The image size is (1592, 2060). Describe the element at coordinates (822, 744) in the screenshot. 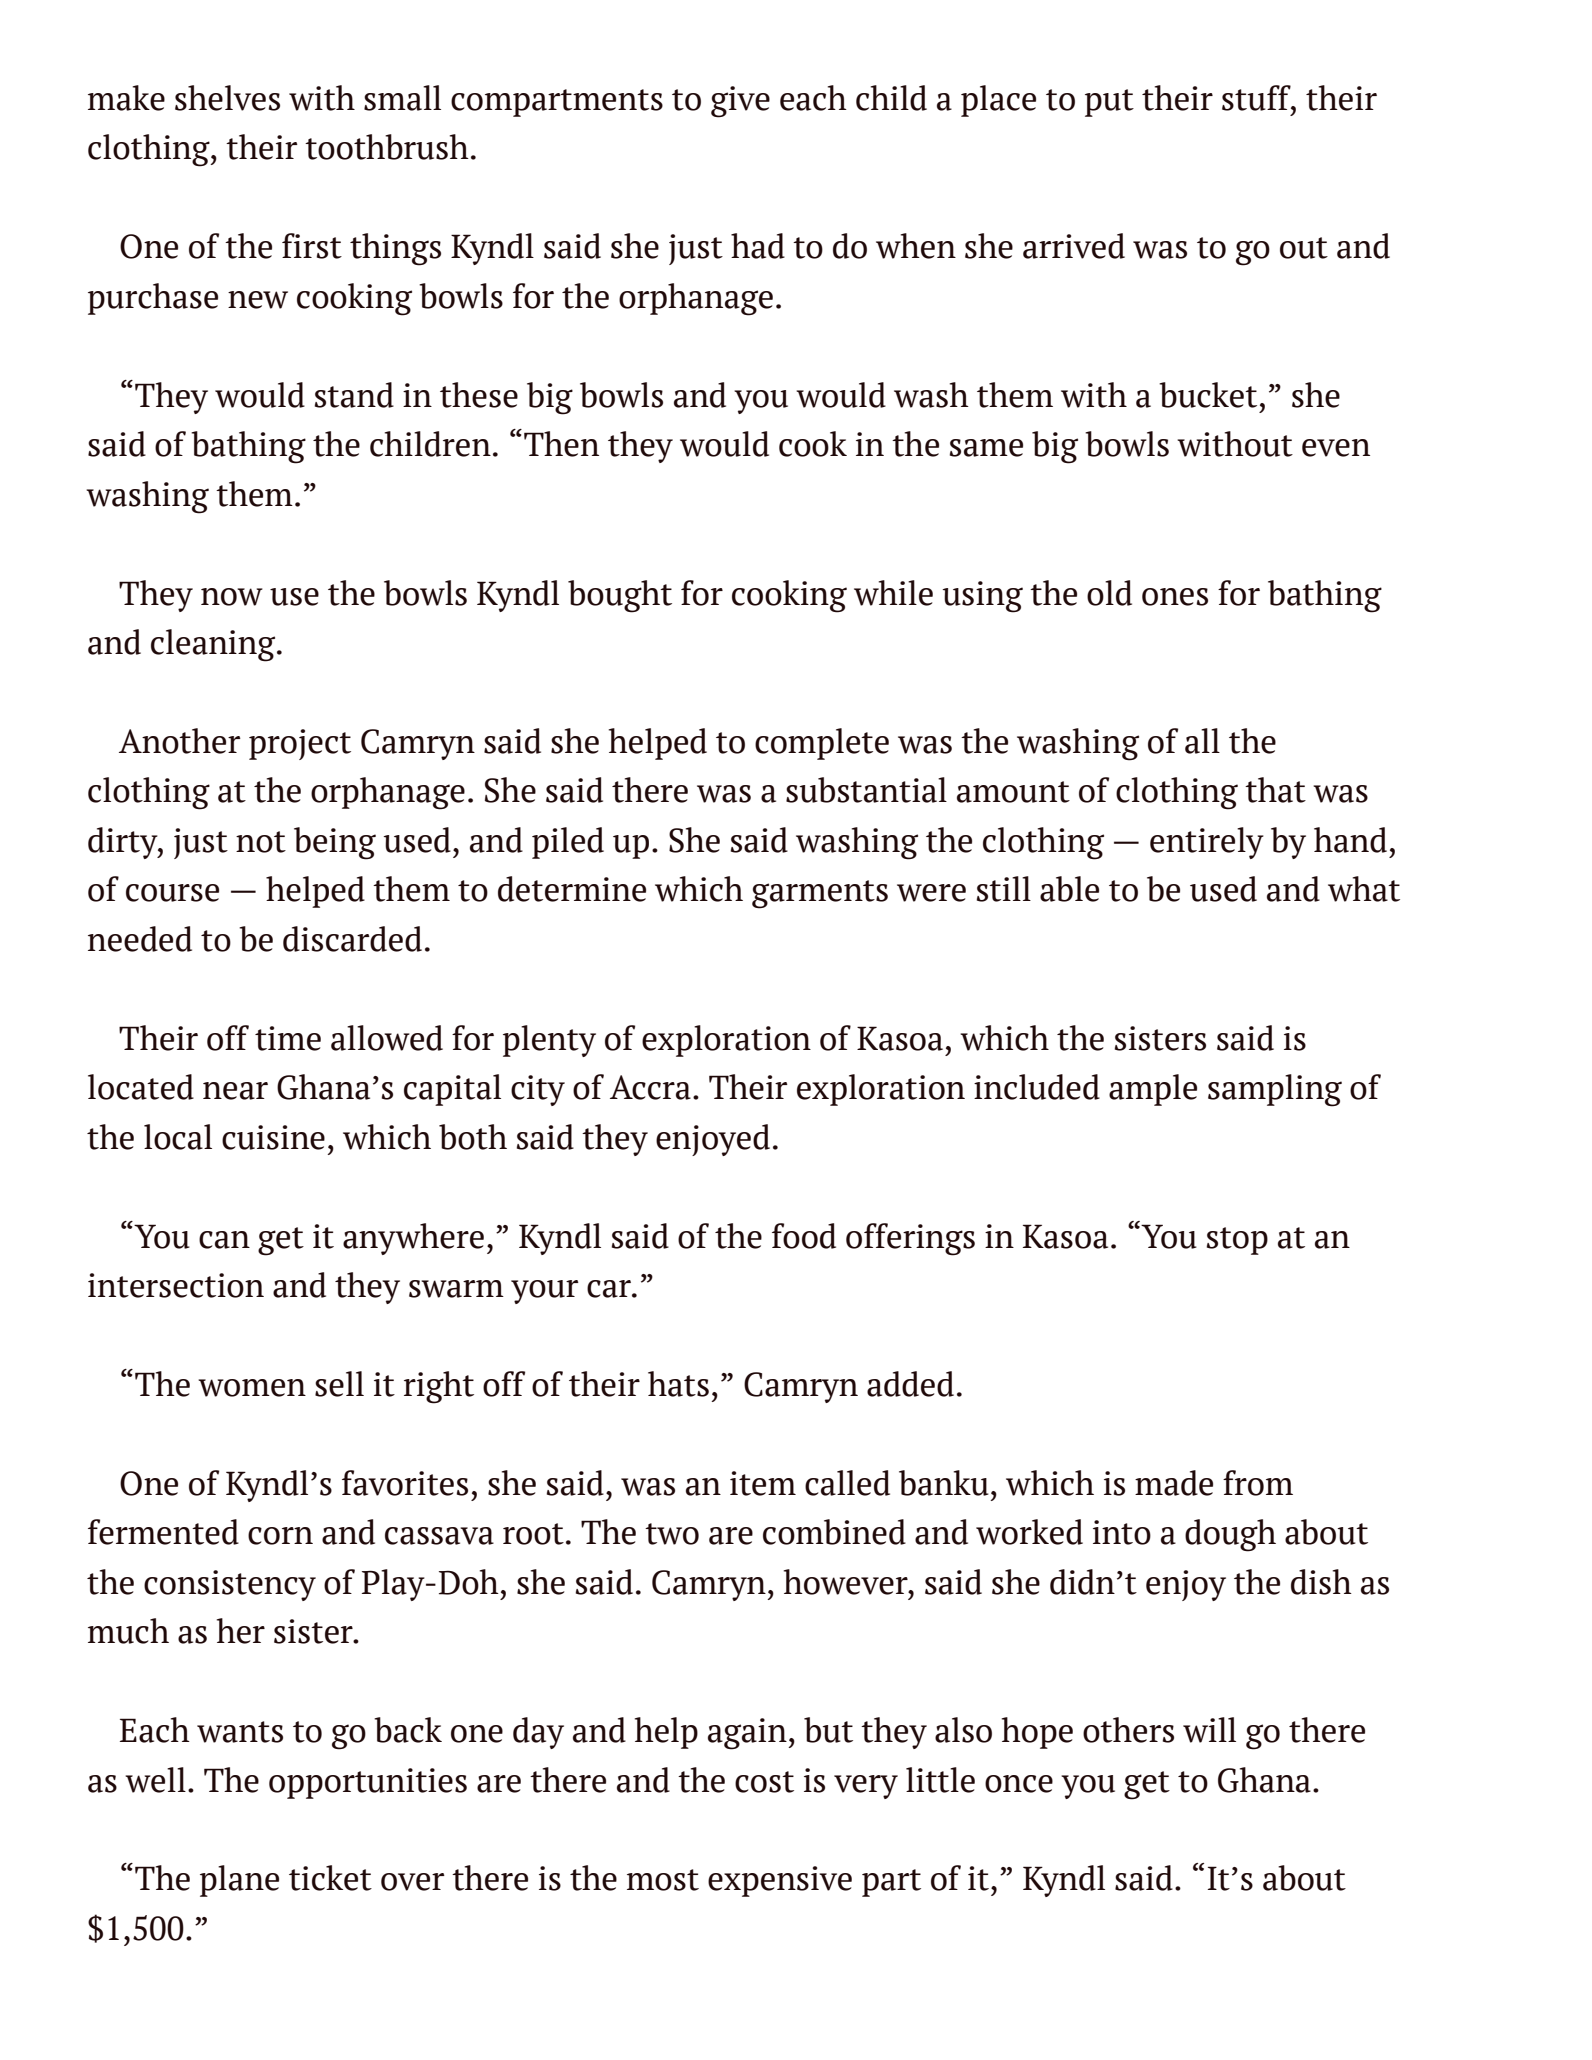

I see `complete` at that location.
